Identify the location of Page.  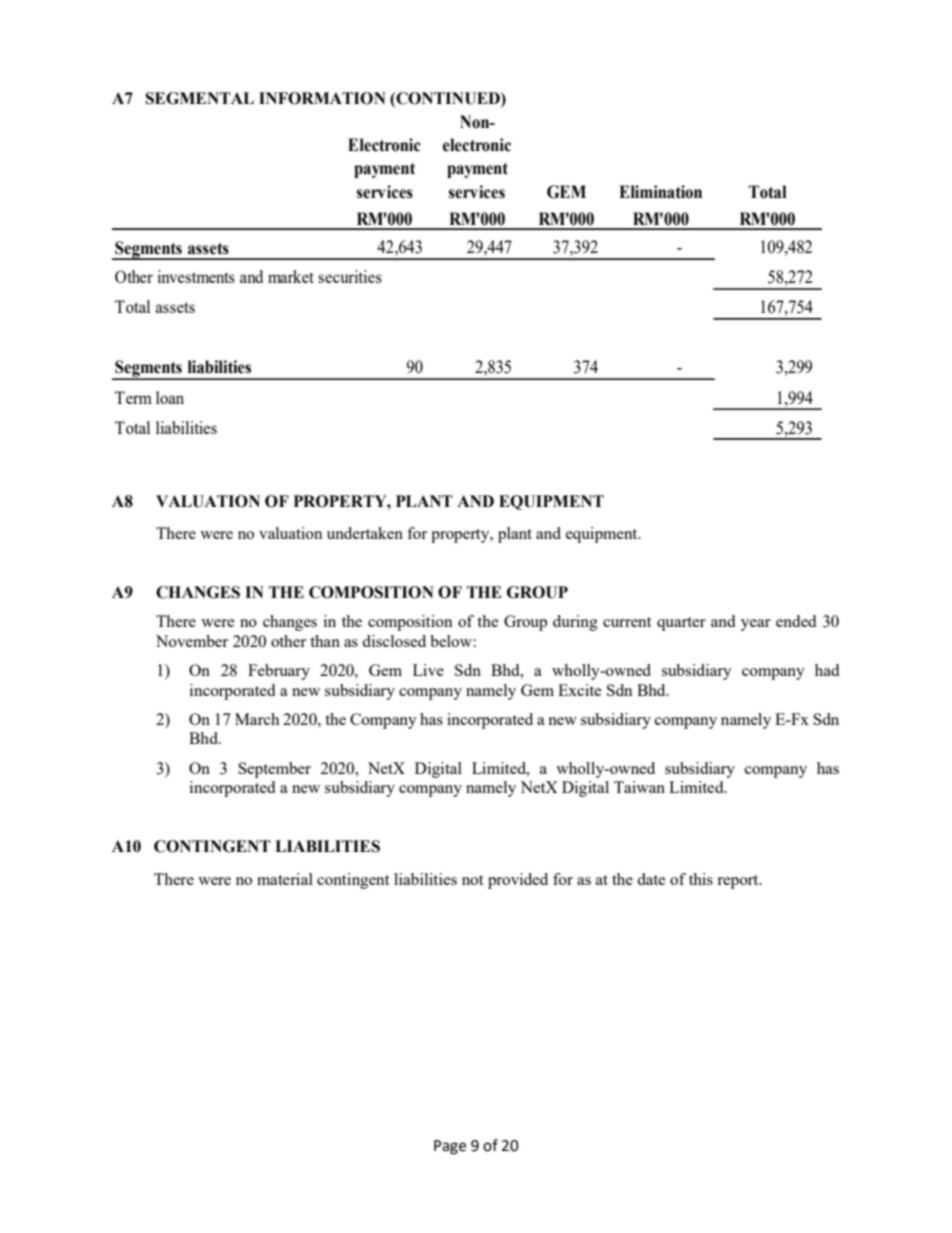
(450, 1147).
